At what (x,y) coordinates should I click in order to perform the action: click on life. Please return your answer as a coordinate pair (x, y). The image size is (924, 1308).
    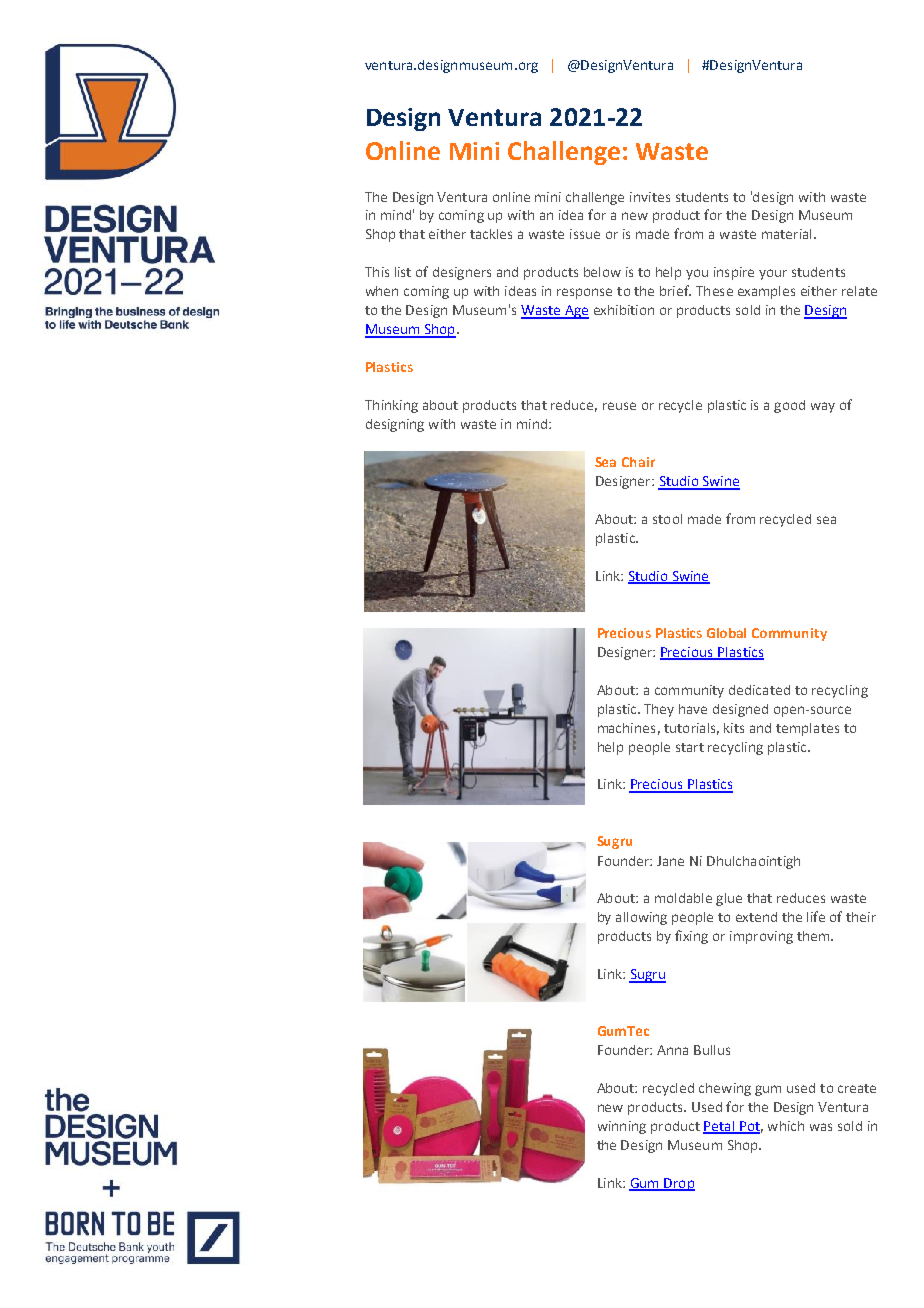
    Looking at the image, I should click on (816, 916).
